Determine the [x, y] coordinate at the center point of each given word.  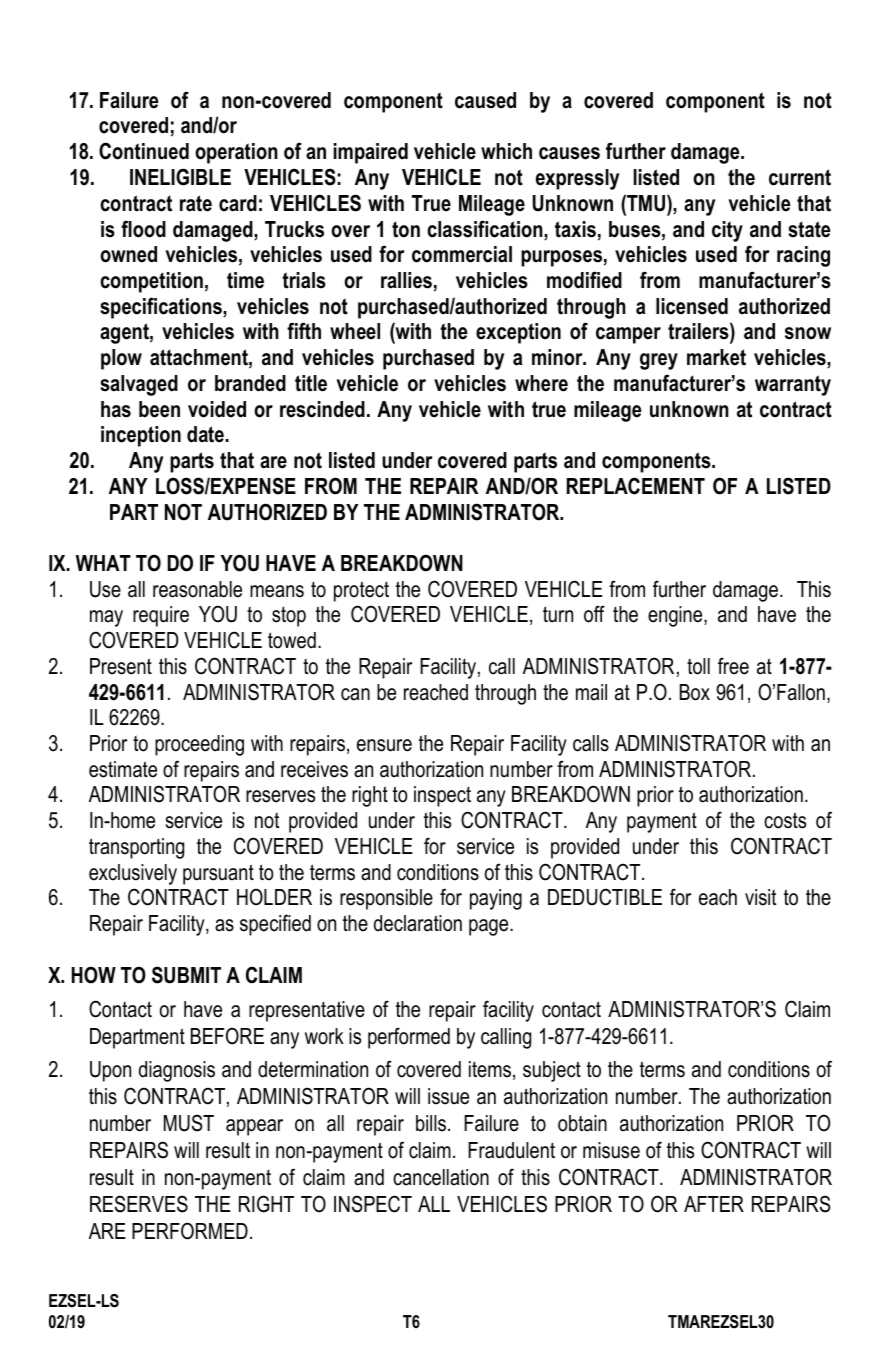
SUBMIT [186, 975]
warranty [793, 385]
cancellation [441, 1177]
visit [760, 897]
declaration [418, 923]
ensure [384, 745]
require [161, 616]
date [205, 434]
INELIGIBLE [180, 177]
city [727, 231]
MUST [189, 1123]
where [541, 383]
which [506, 151]
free [733, 666]
